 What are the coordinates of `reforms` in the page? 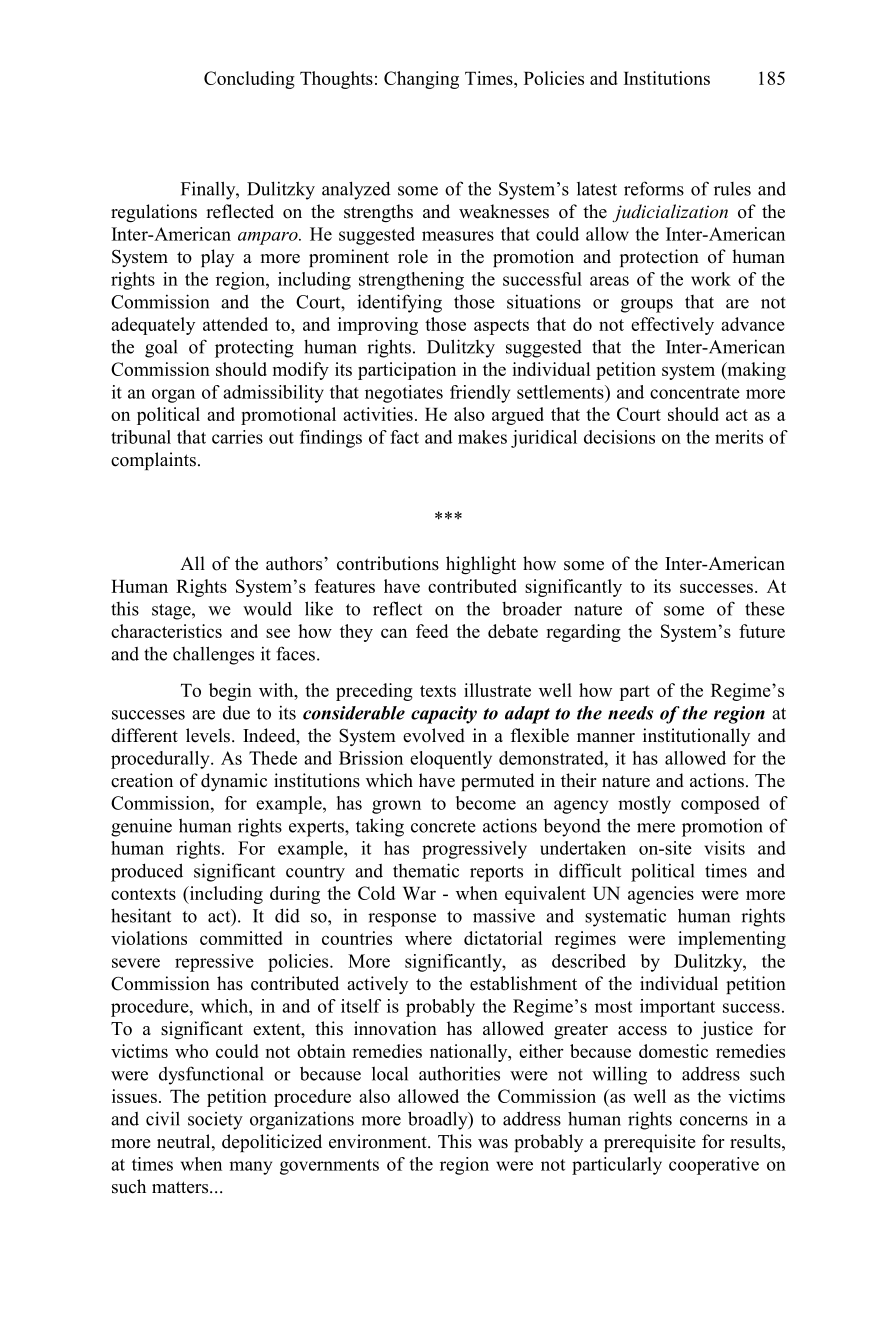 It's located at (654, 188).
